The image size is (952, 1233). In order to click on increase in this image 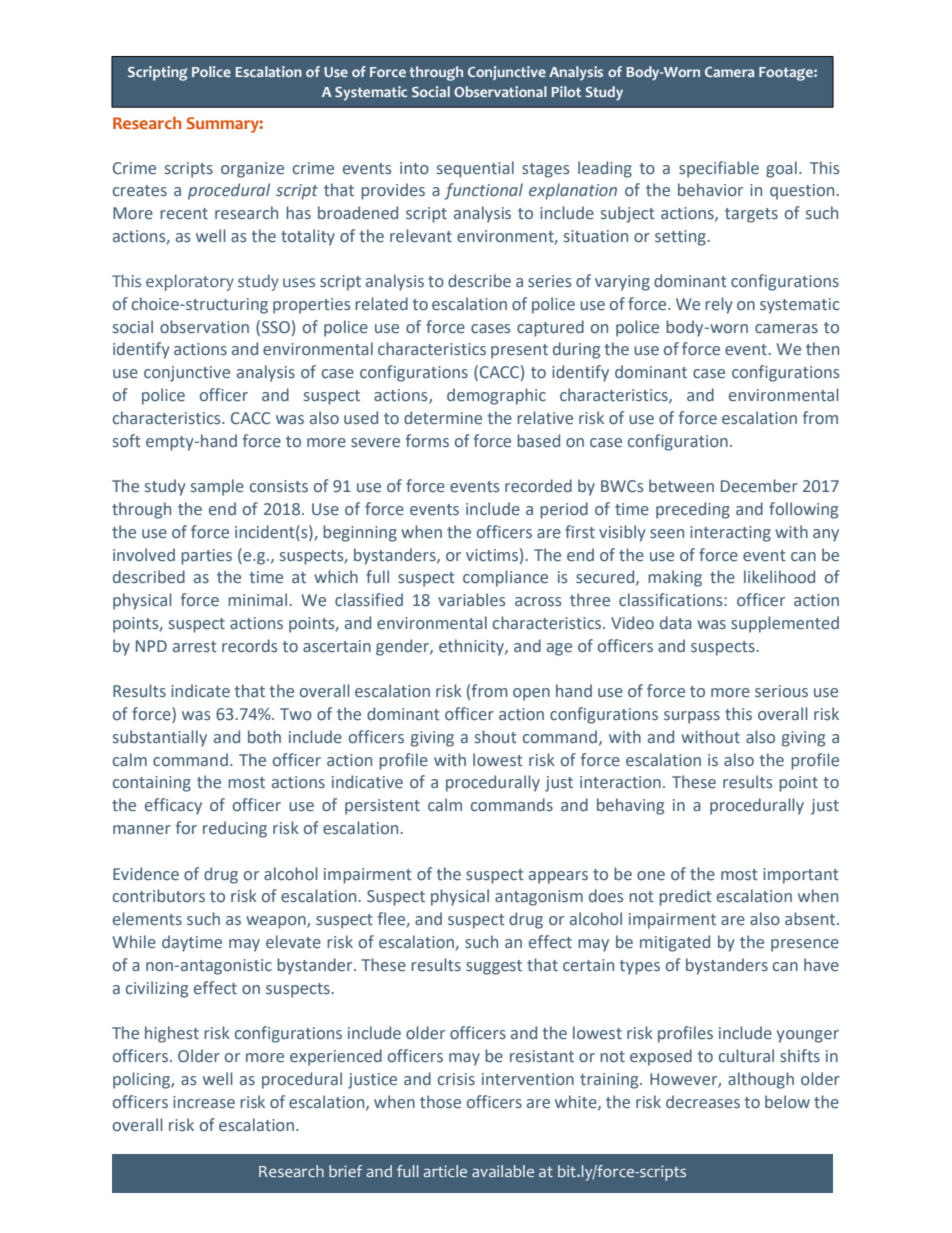, I will do `click(204, 1102)`.
